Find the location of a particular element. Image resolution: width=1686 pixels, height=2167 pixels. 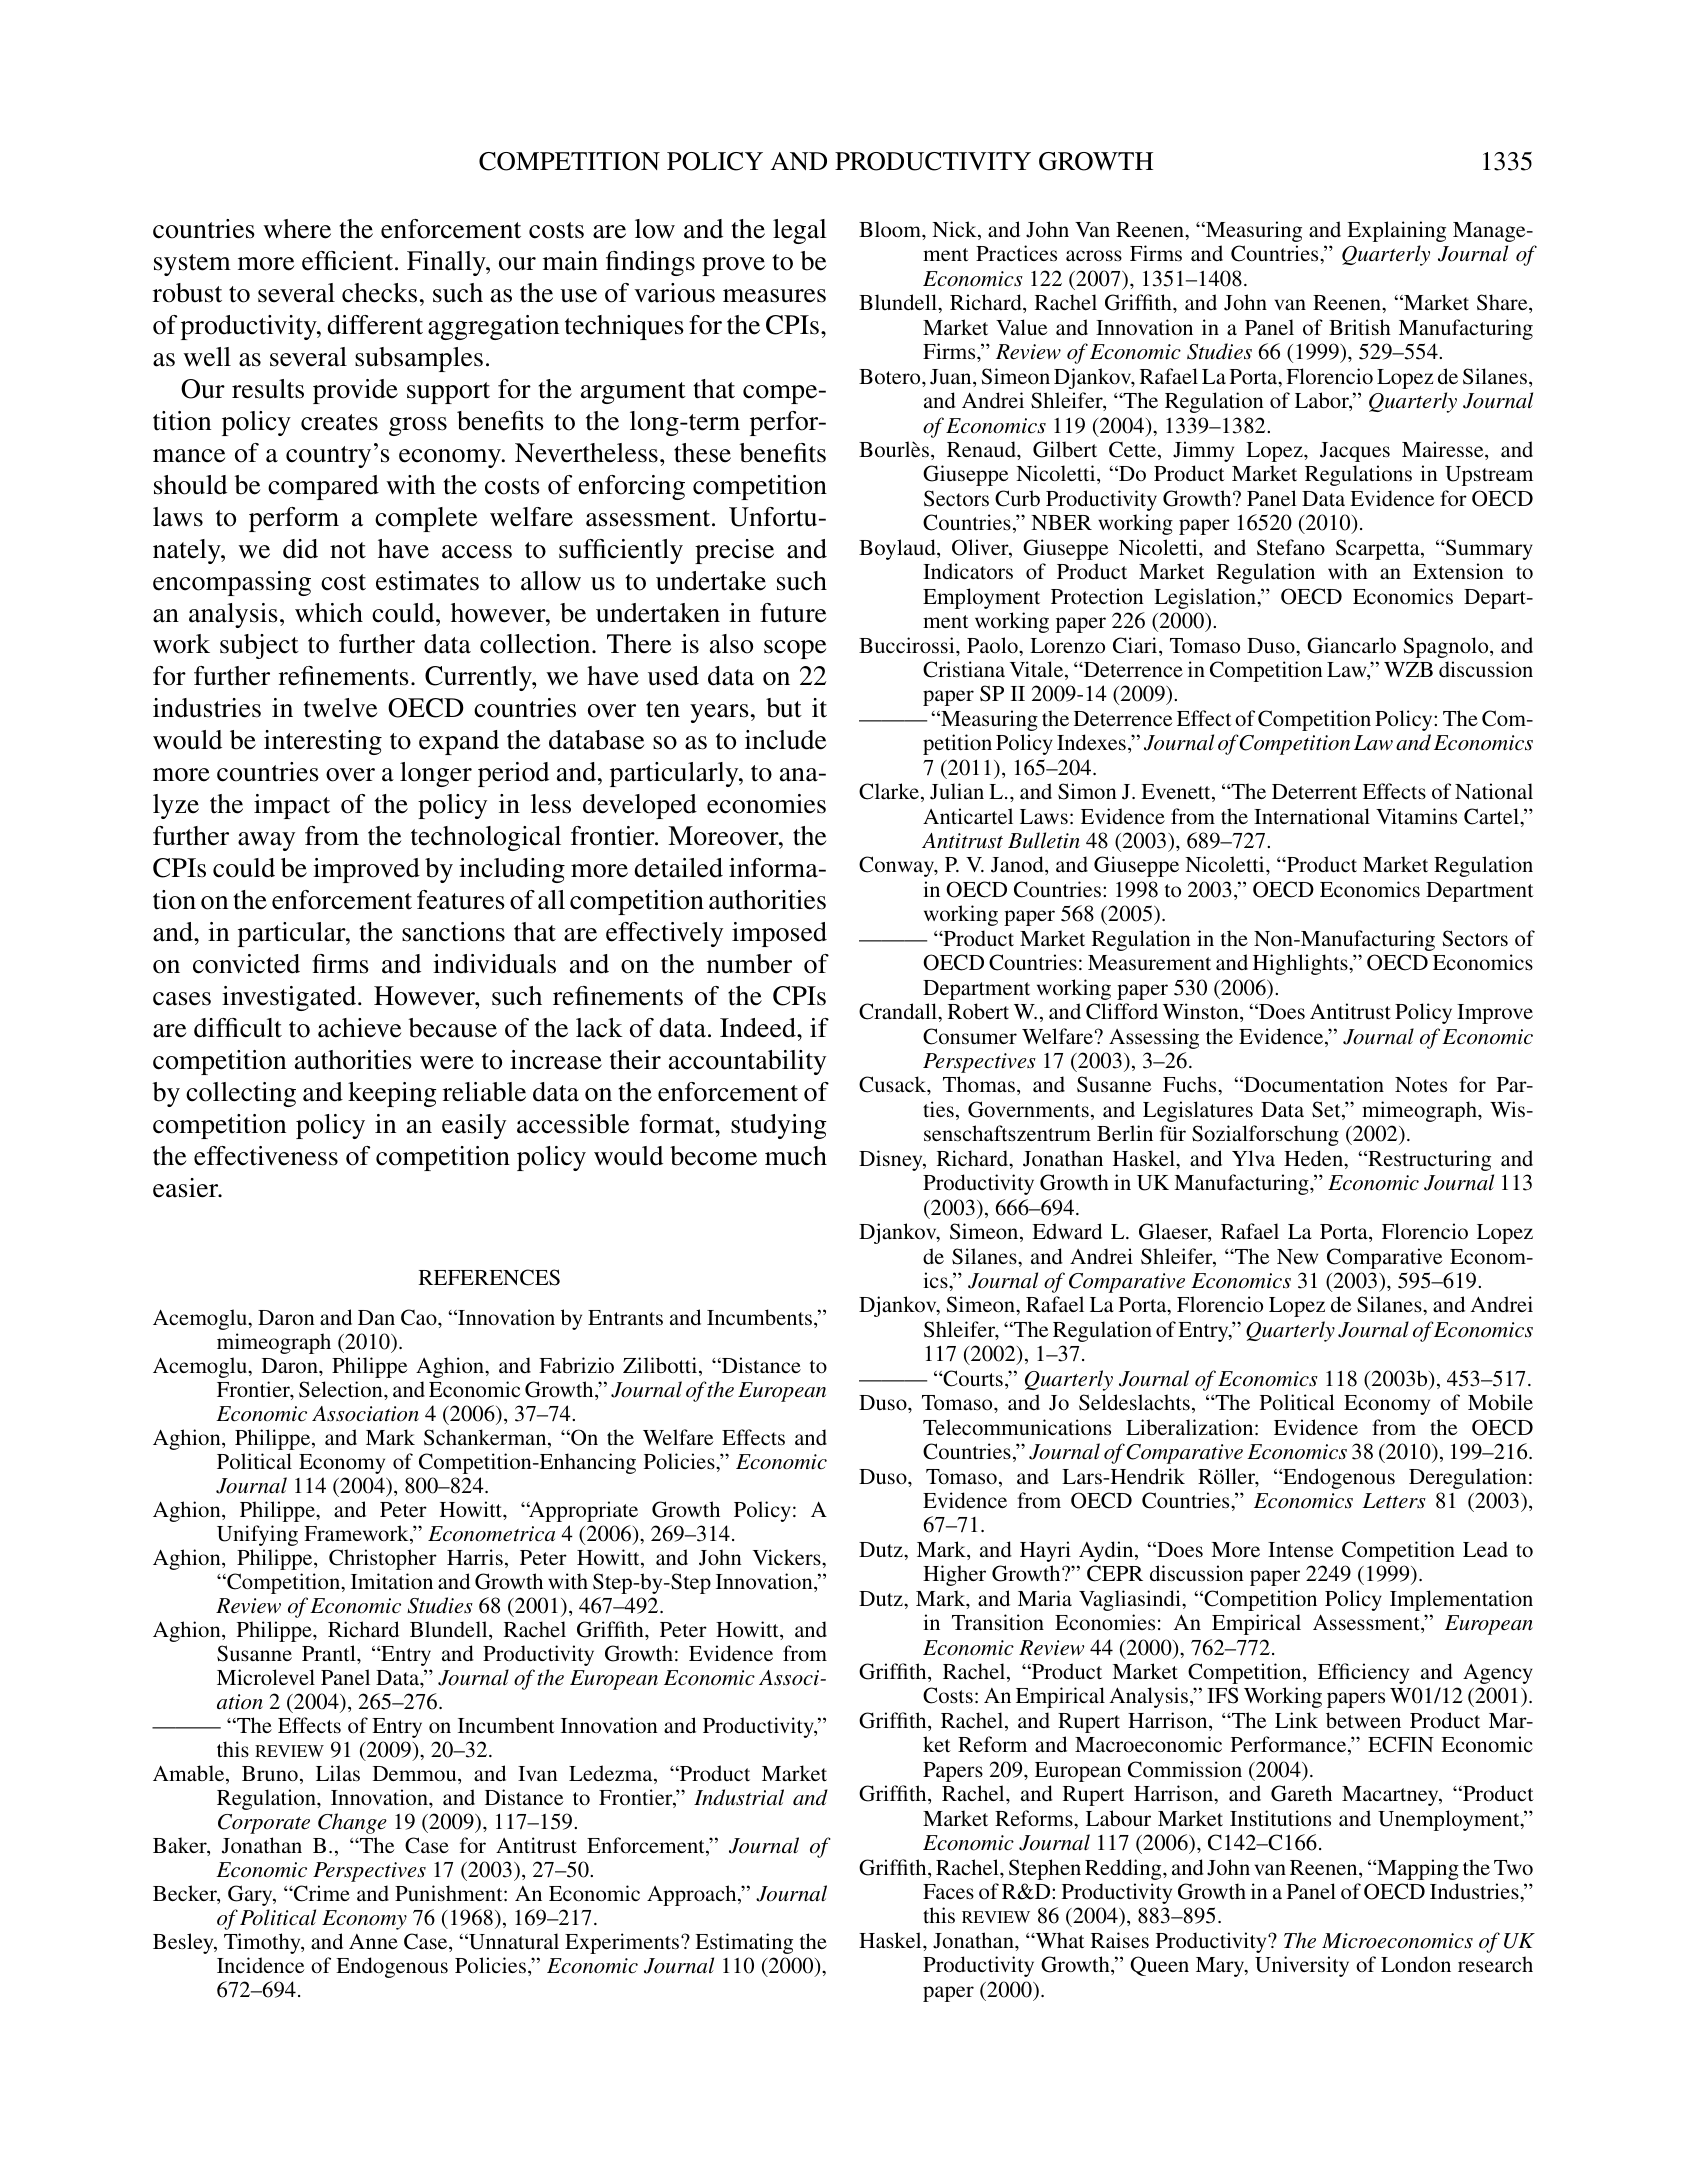

British is located at coordinates (1360, 327).
